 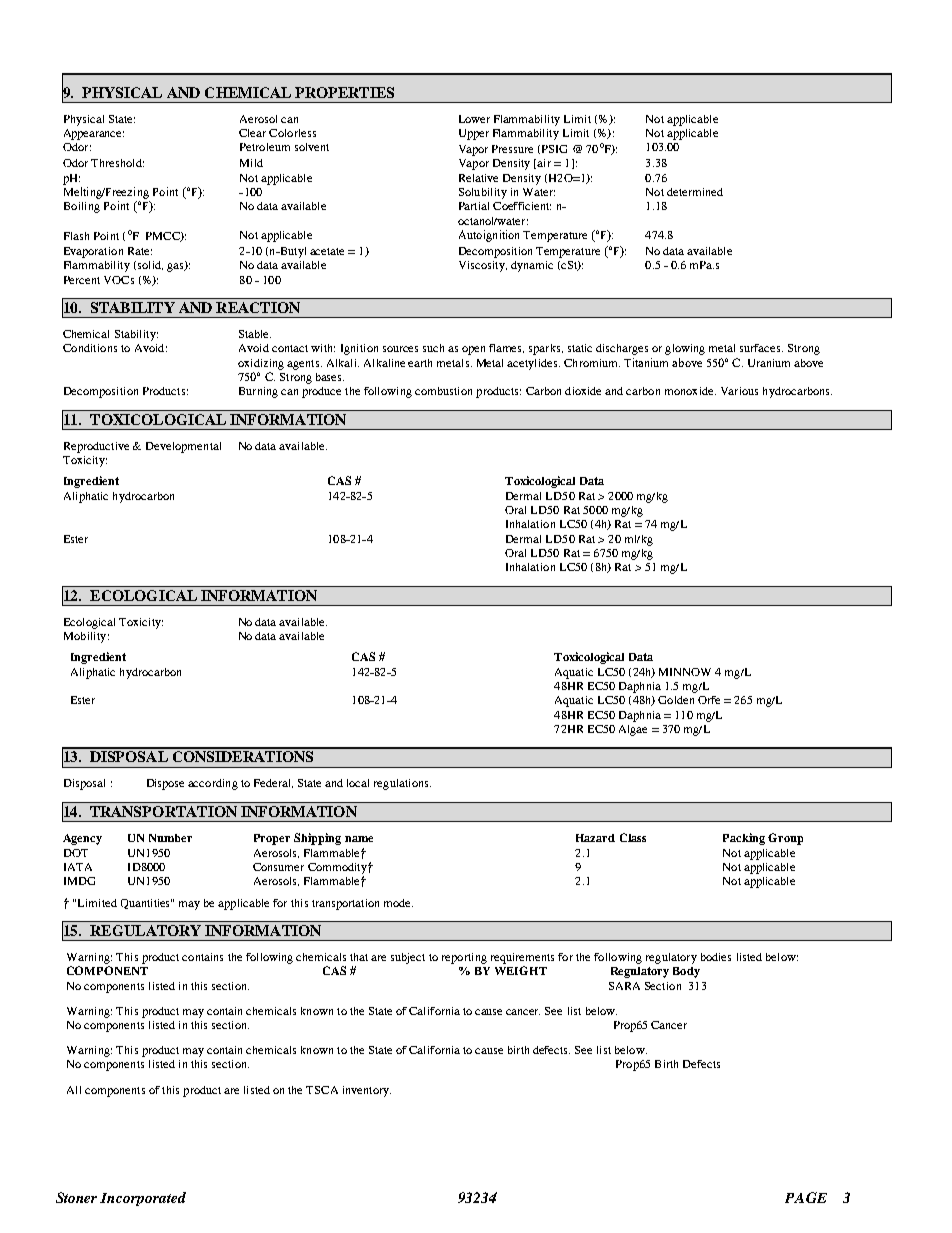 What do you see at coordinates (474, 134) in the screenshot?
I see `Upper` at bounding box center [474, 134].
